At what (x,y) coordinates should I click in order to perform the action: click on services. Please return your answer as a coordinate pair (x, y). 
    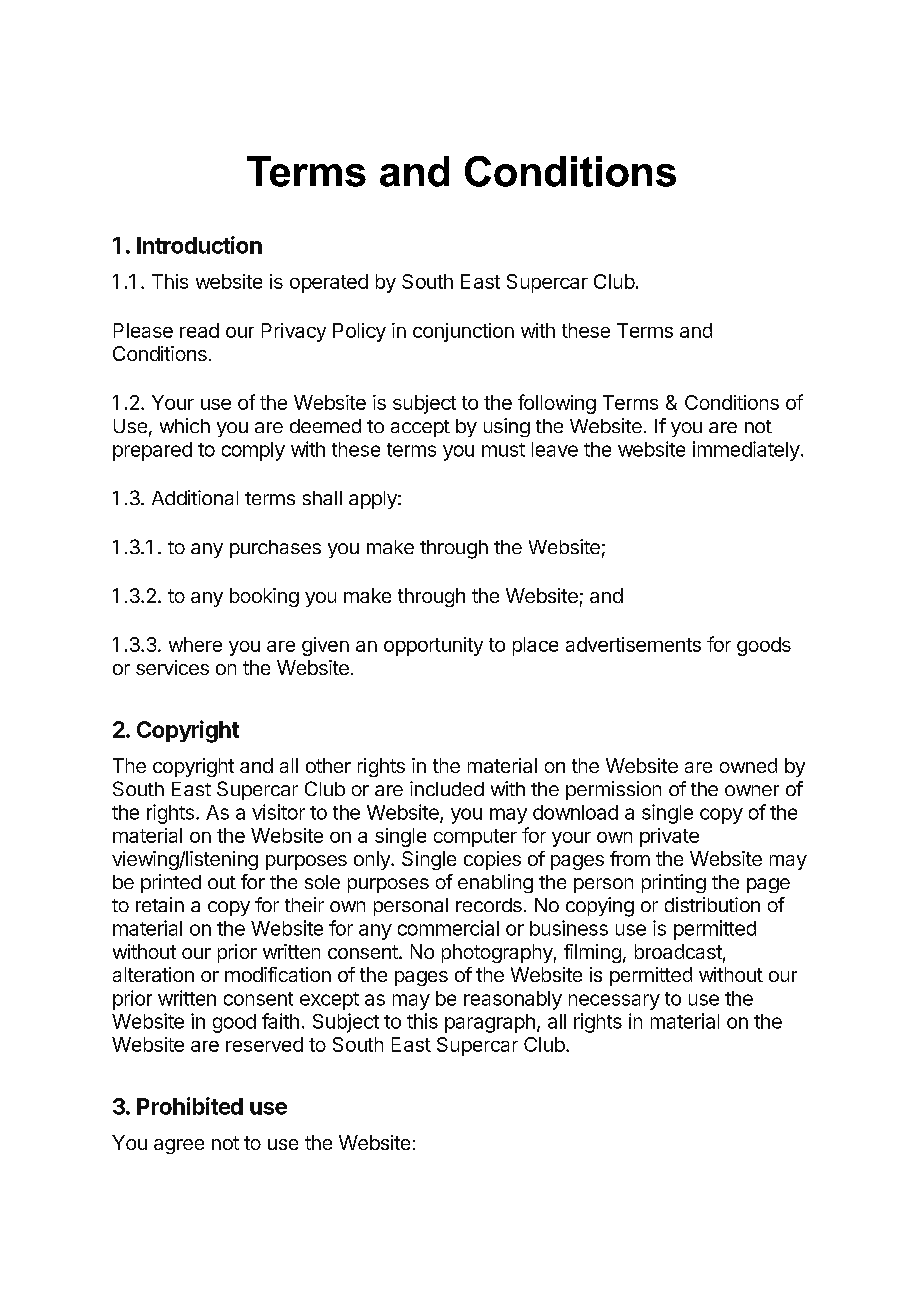
    Looking at the image, I should click on (172, 667).
